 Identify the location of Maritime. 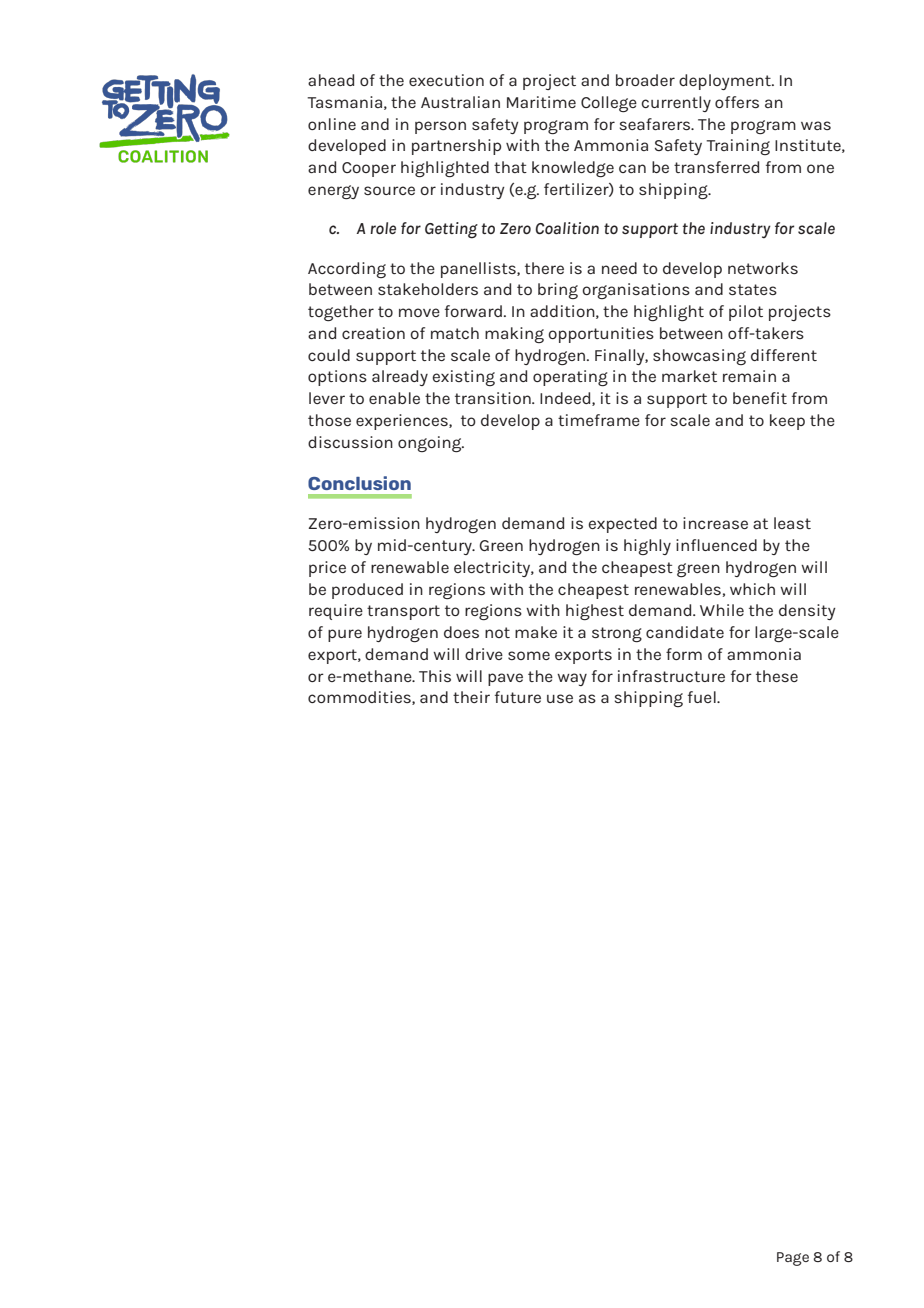
(541, 102).
